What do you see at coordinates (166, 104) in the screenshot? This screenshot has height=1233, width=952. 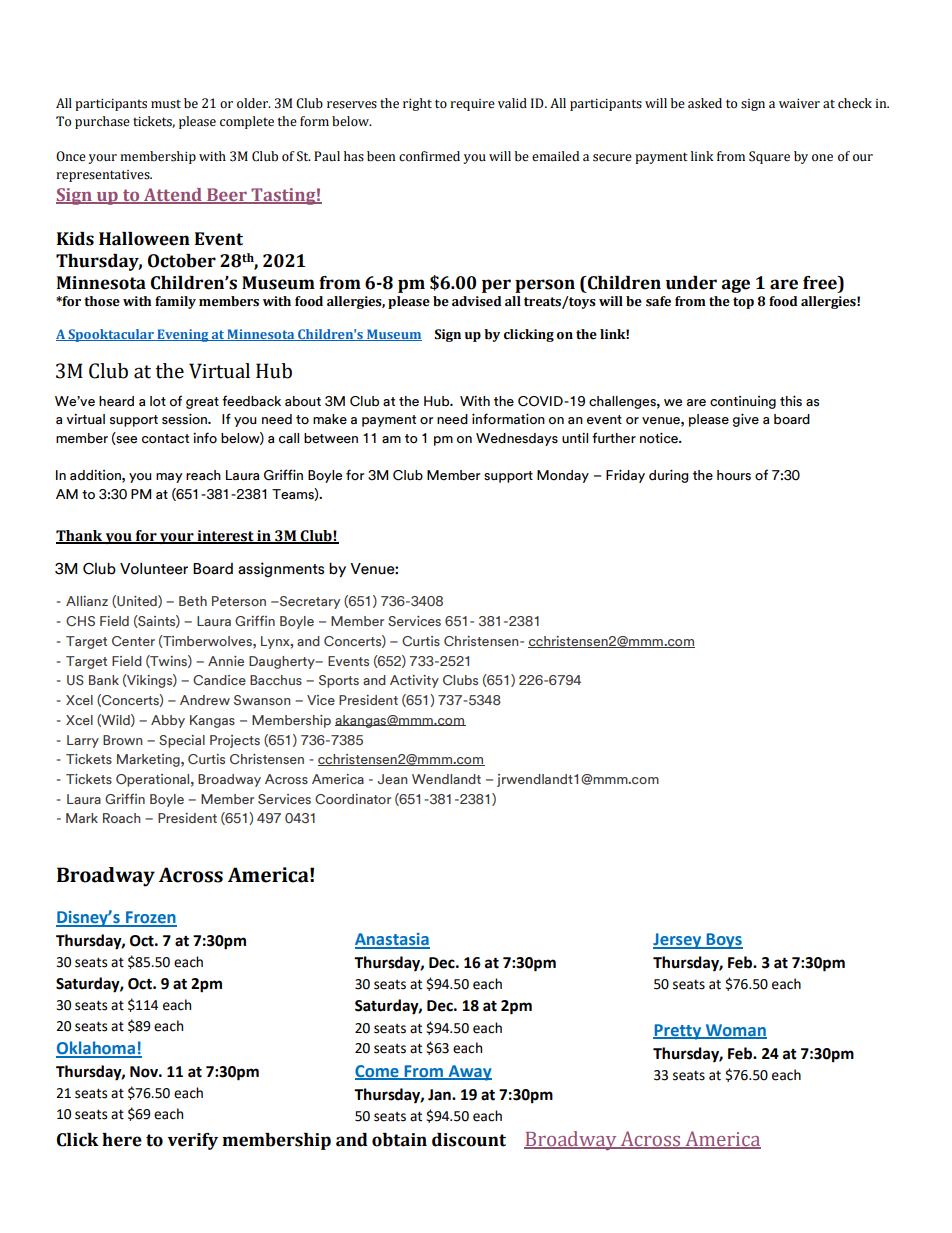 I see `must` at bounding box center [166, 104].
